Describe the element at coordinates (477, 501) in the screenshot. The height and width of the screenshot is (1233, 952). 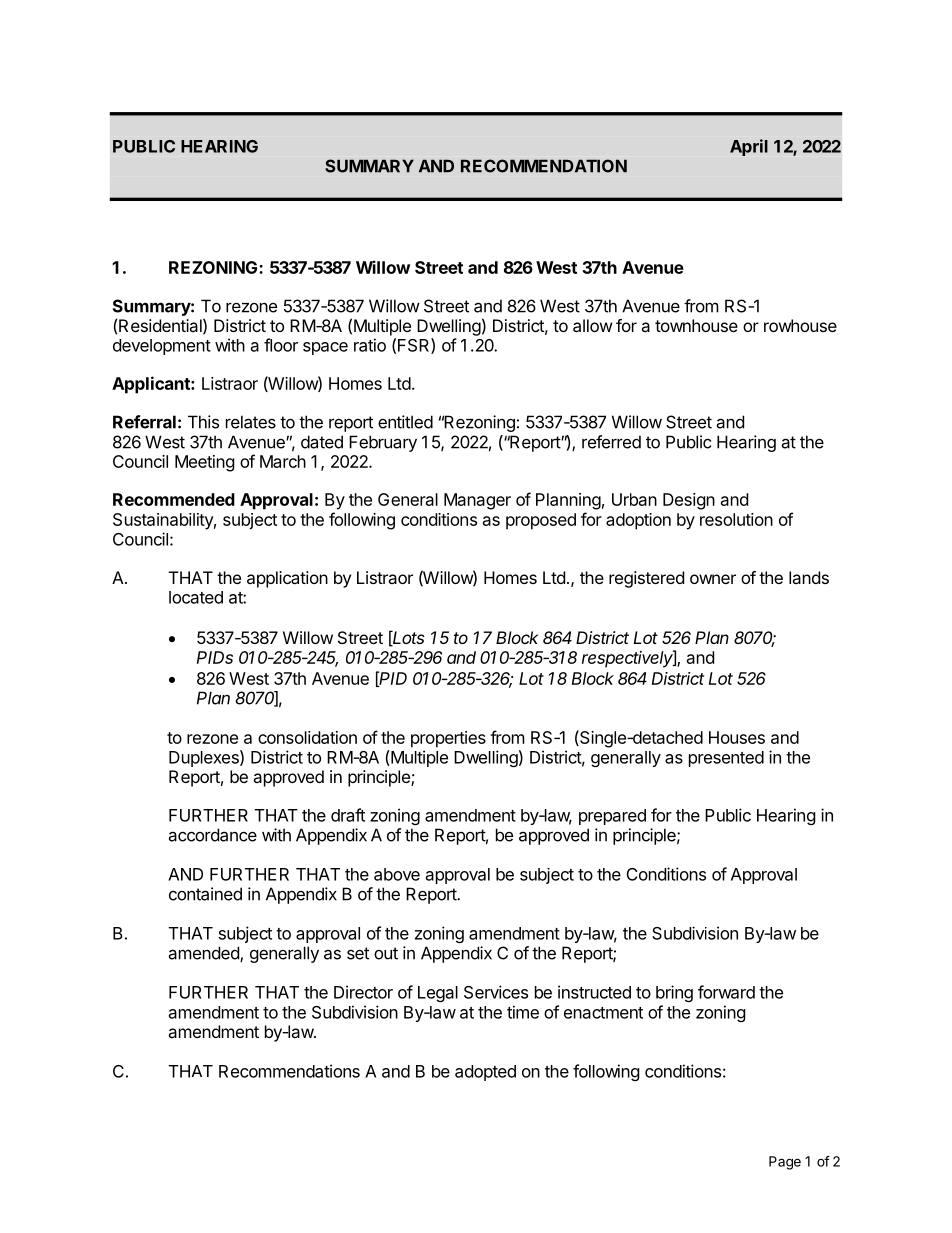
I see `Manager` at that location.
